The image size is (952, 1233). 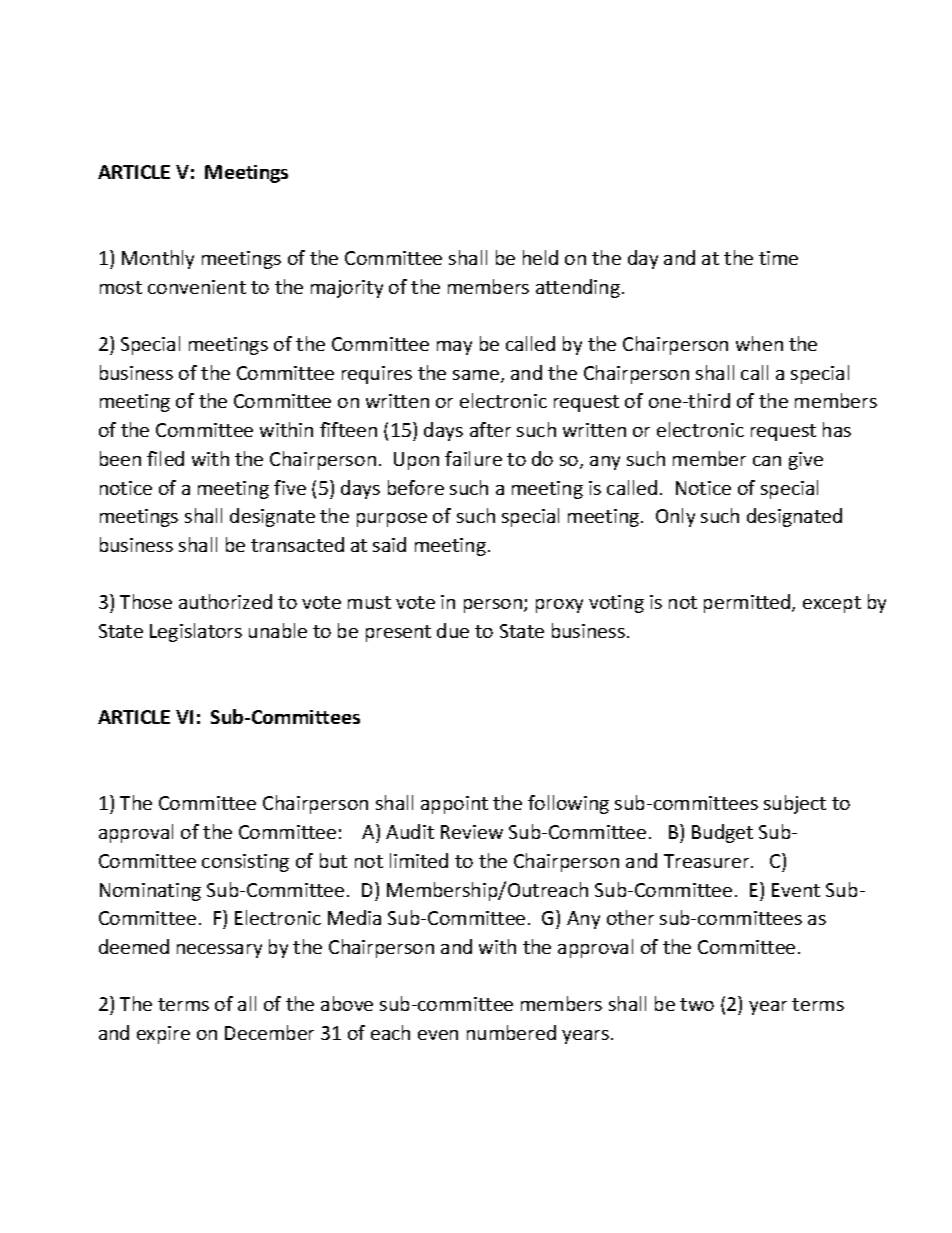 I want to click on expire, so click(x=163, y=1035).
